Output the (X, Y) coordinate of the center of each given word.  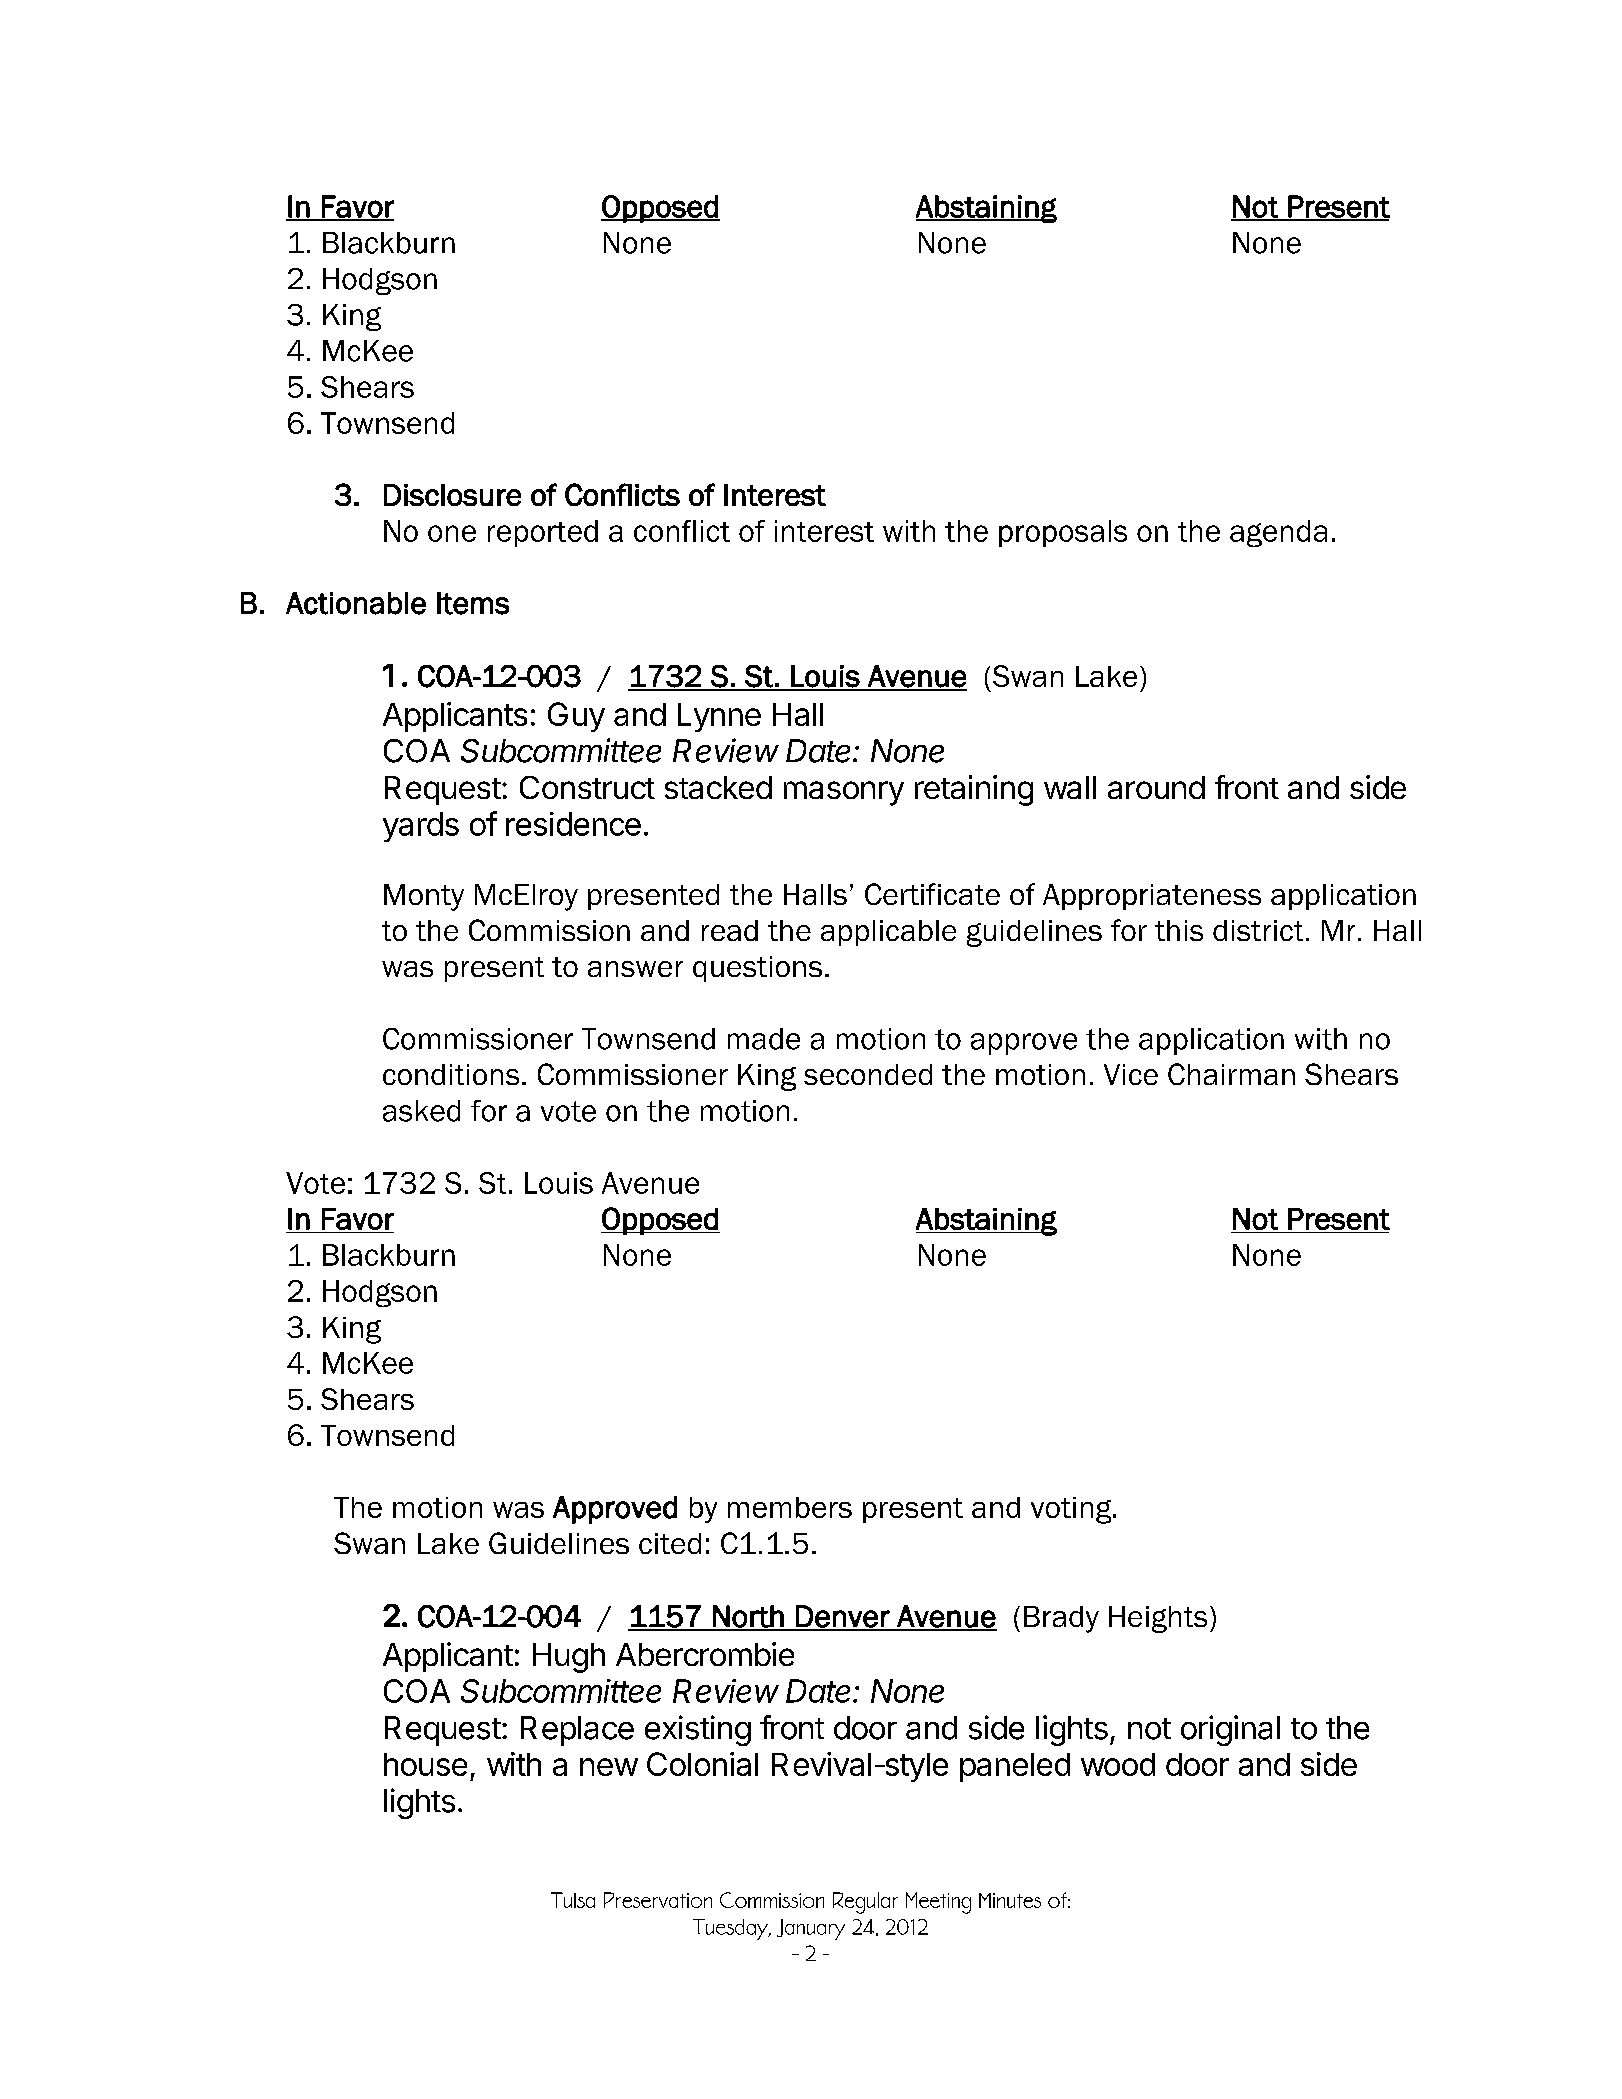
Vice (1131, 1074)
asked (421, 1111)
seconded (868, 1074)
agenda (1278, 533)
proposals (1063, 533)
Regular (865, 1903)
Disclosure (452, 495)
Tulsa (573, 1900)
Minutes (1010, 1900)
